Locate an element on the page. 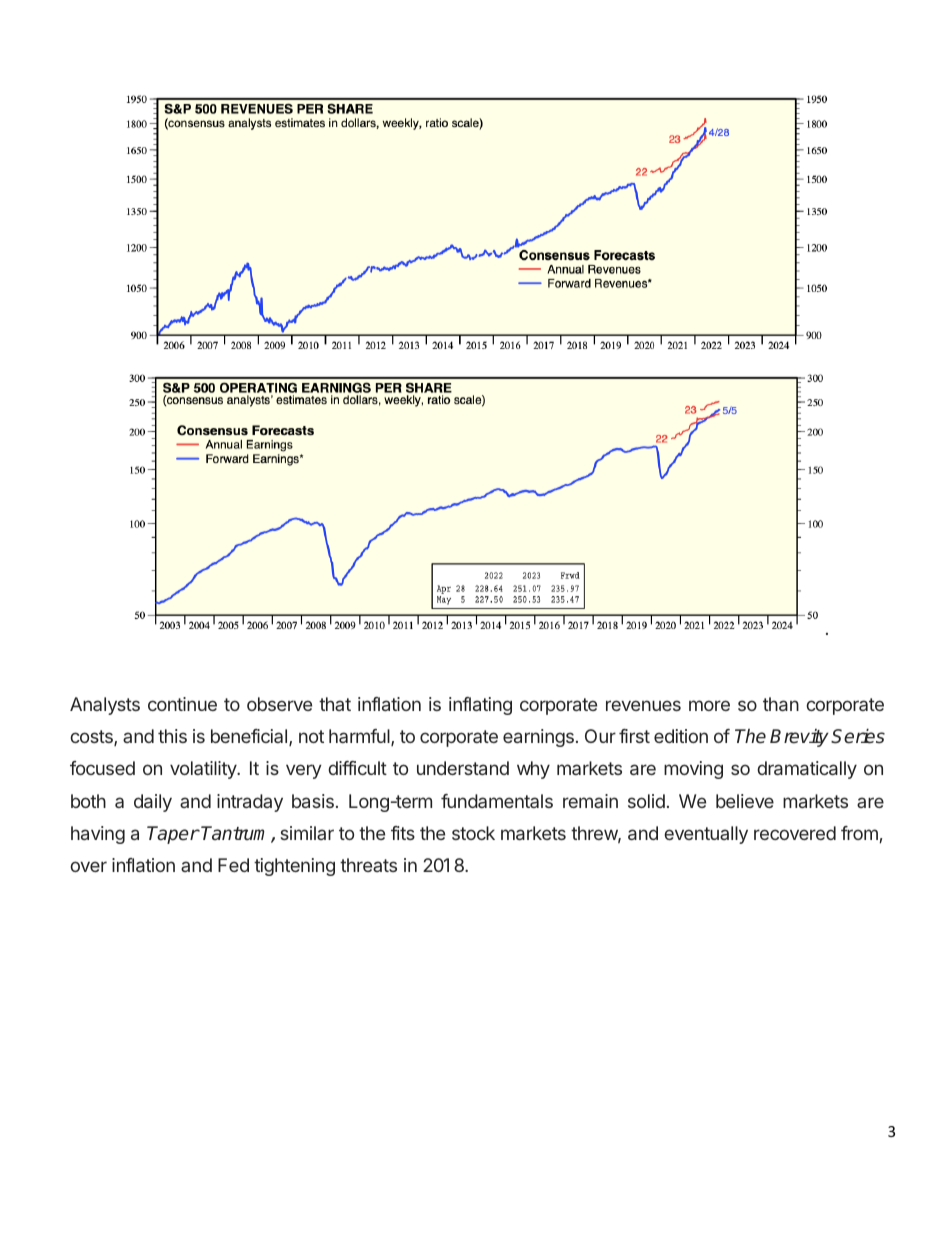 Image resolution: width=952 pixels, height=1233 pixels. than is located at coordinates (781, 704).
